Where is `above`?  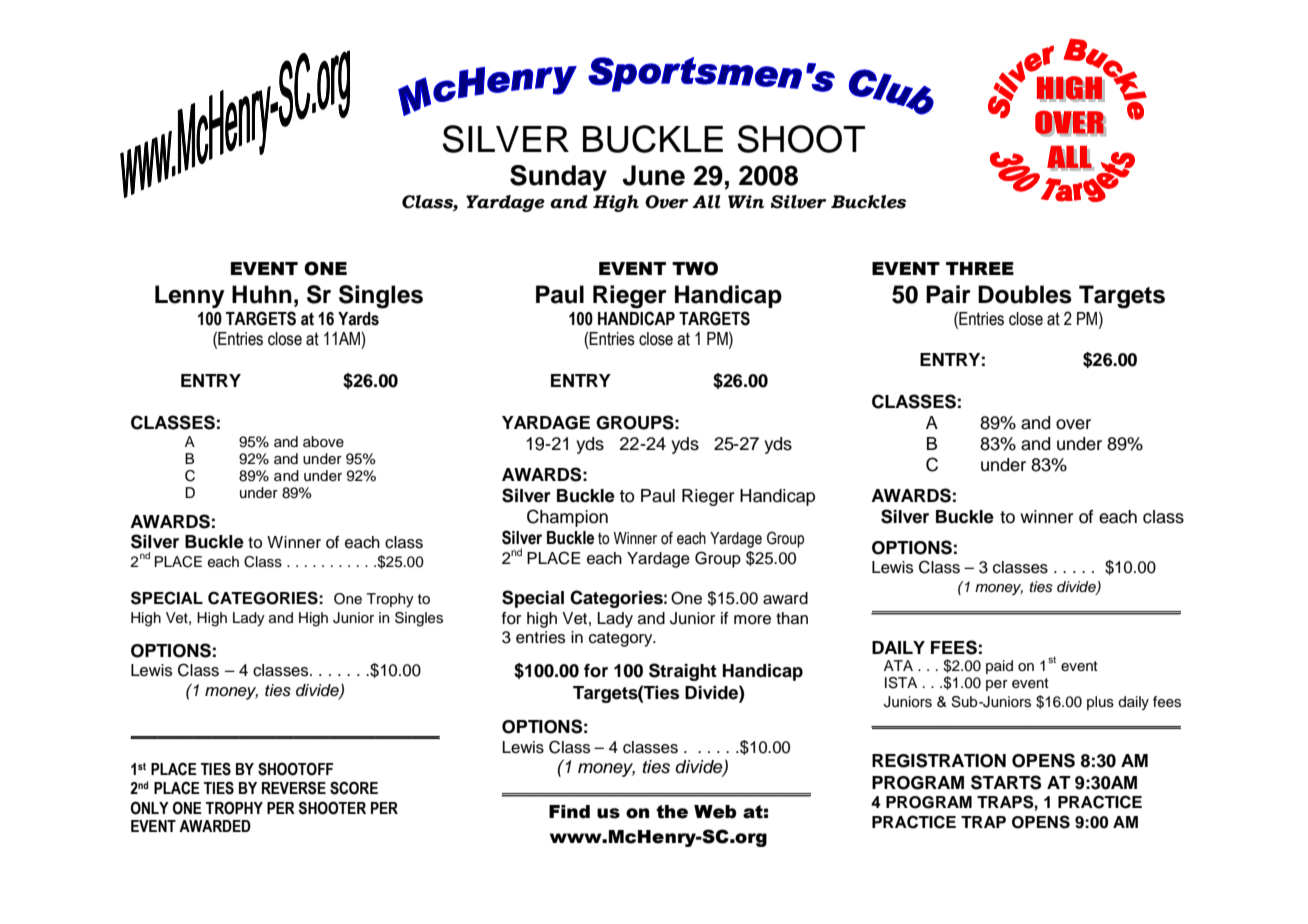
above is located at coordinates (323, 442).
